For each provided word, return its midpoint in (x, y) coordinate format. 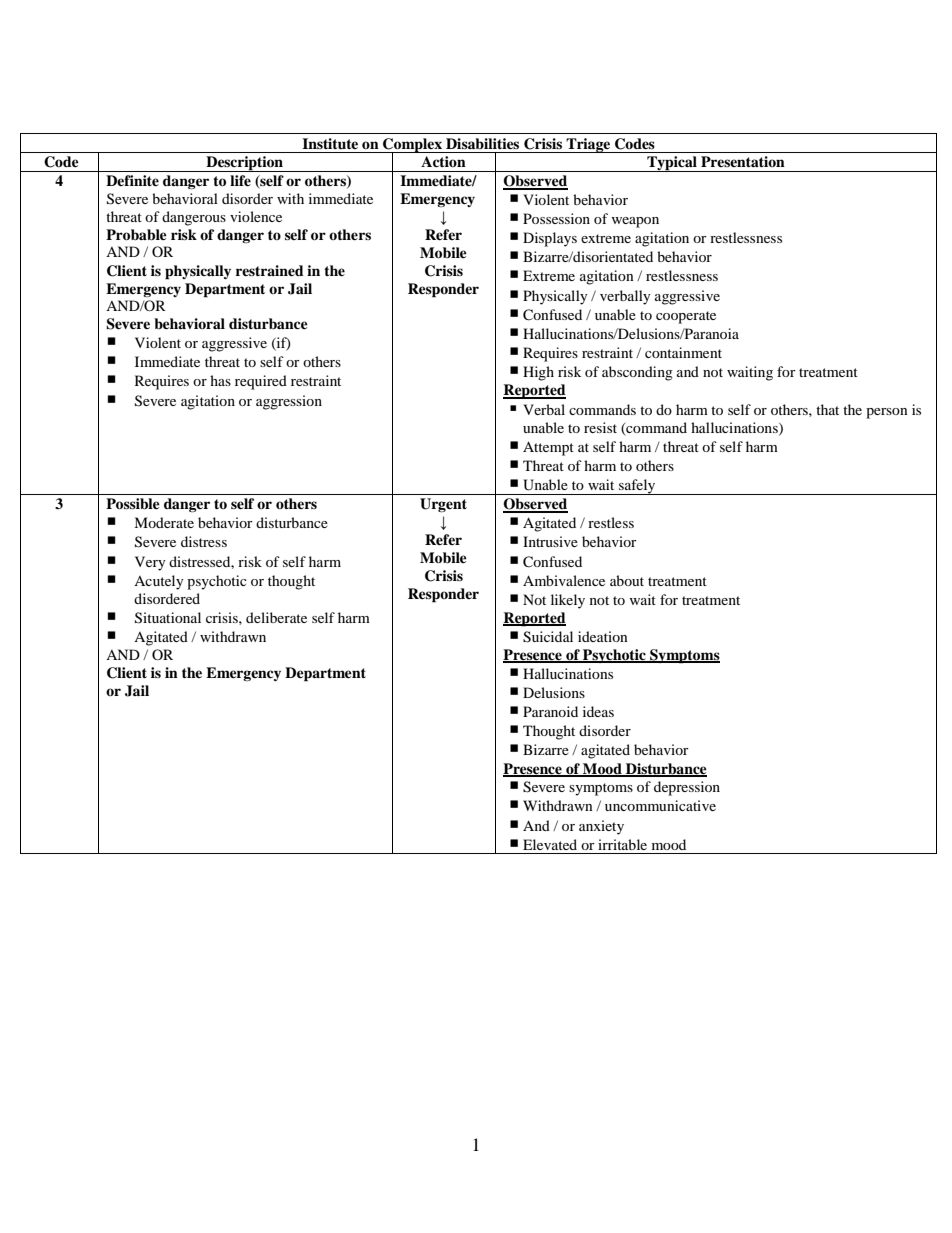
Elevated (550, 844)
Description (244, 164)
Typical (672, 164)
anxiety (601, 827)
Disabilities (482, 143)
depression (687, 788)
